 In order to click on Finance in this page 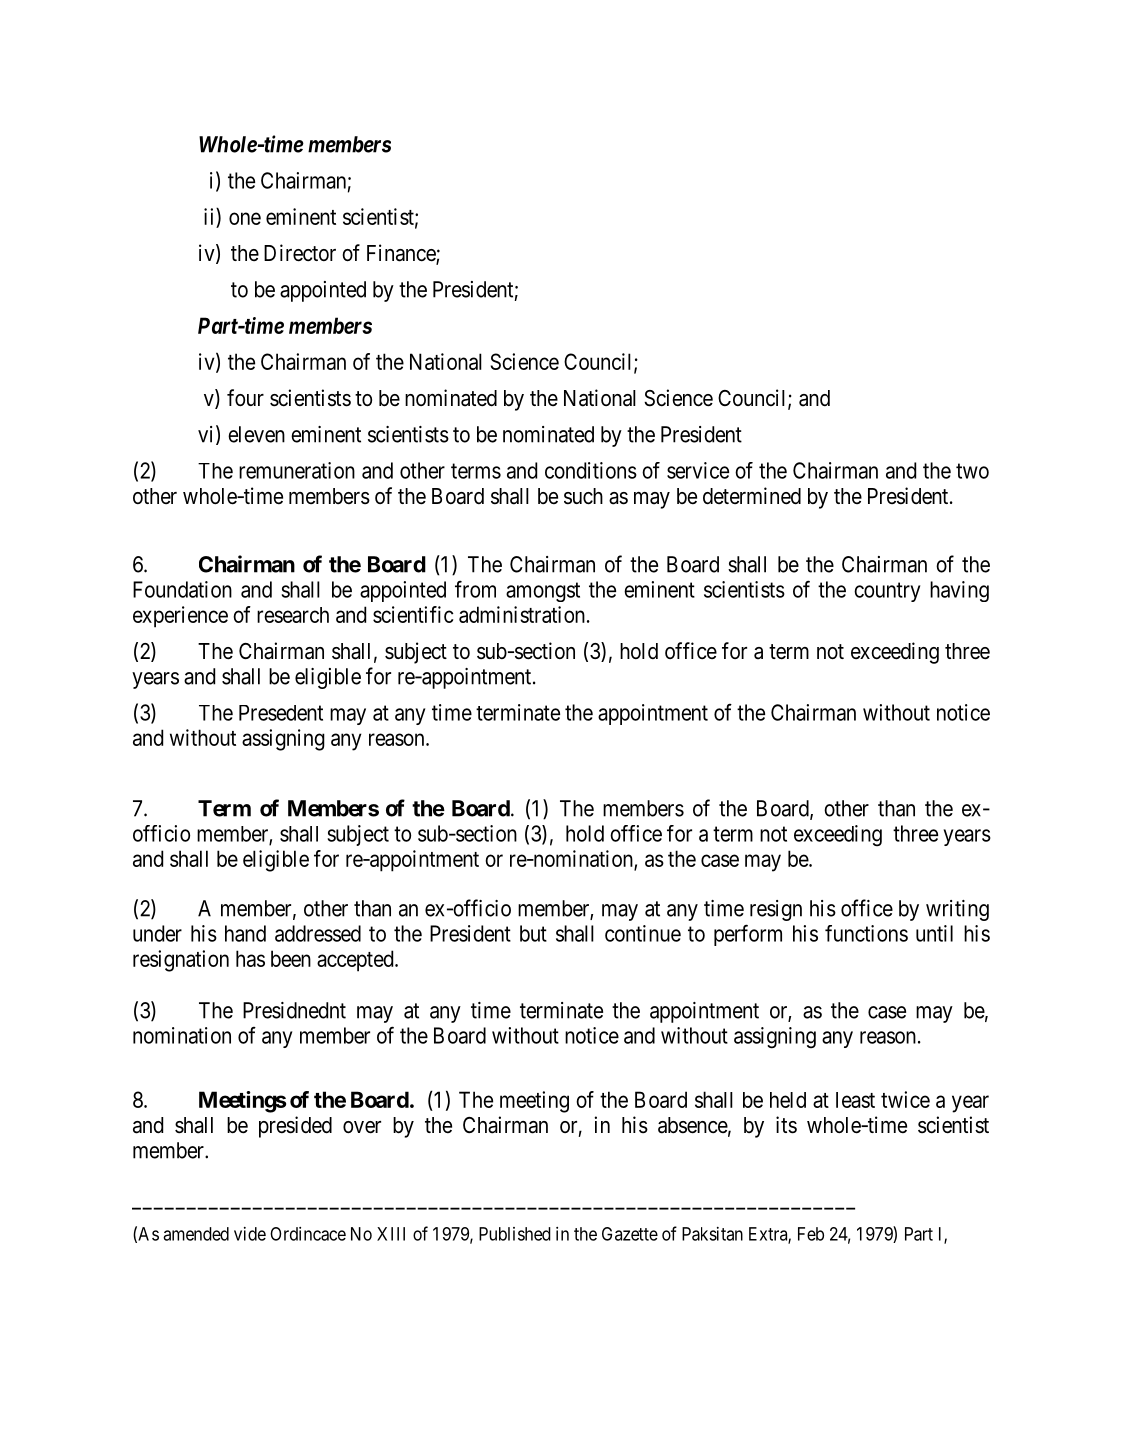, I will do `click(402, 254)`.
